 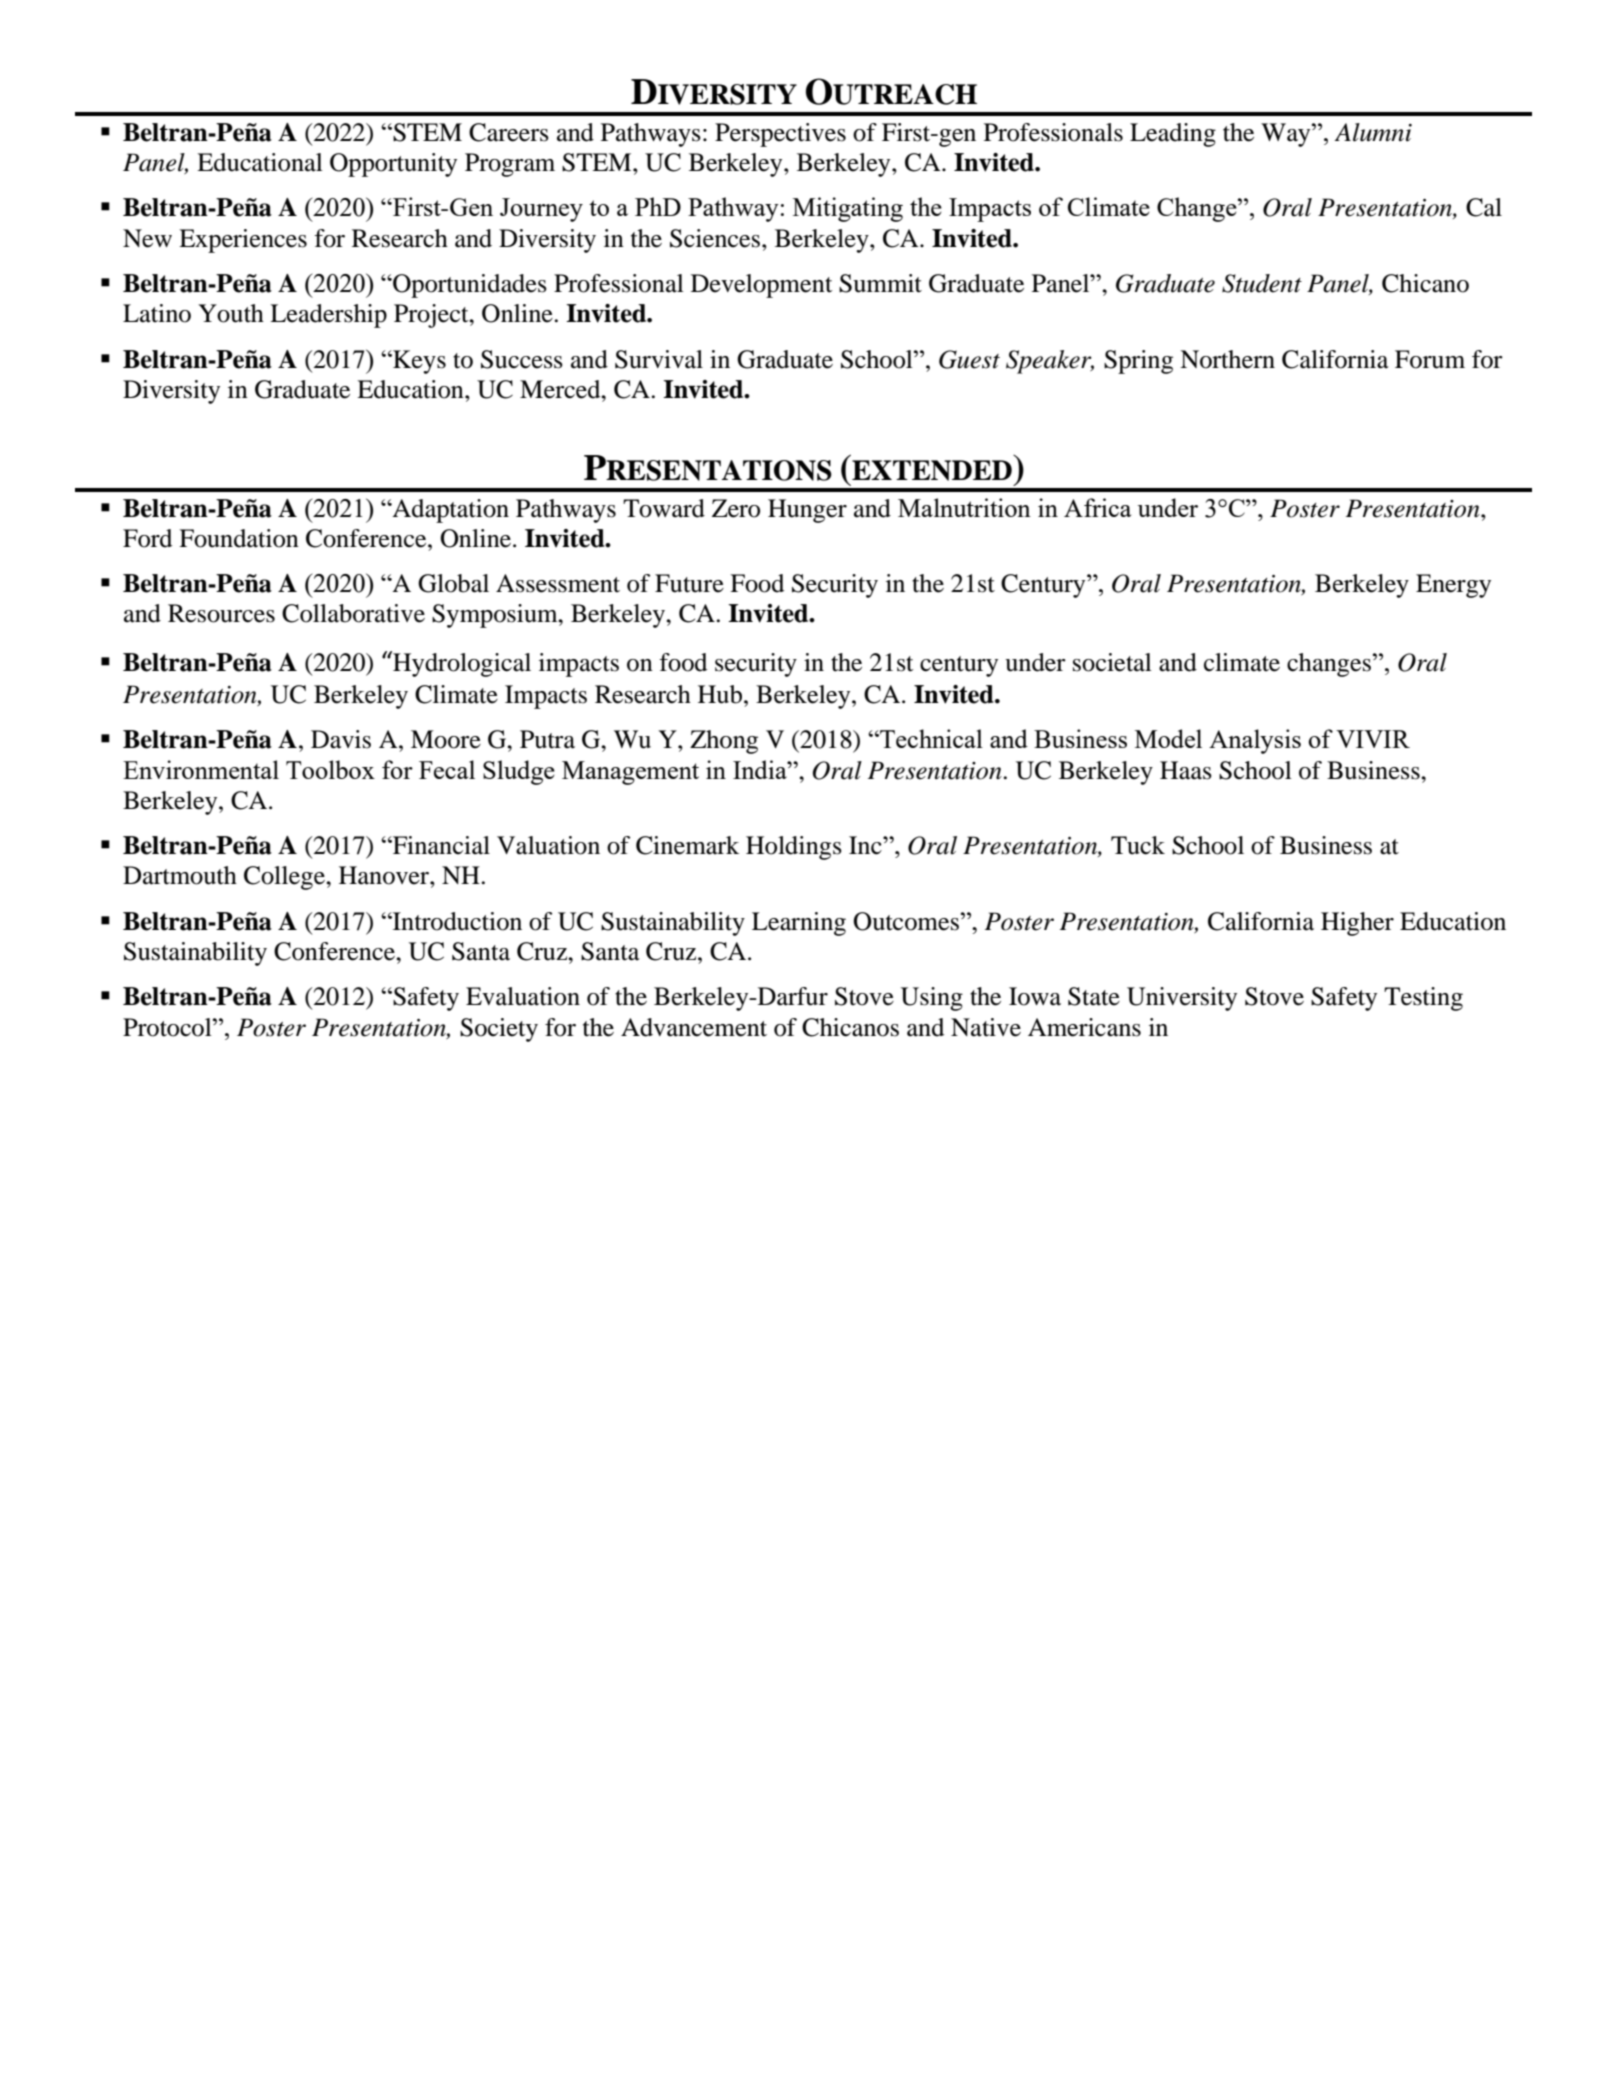 I want to click on Holdings, so click(x=794, y=848).
